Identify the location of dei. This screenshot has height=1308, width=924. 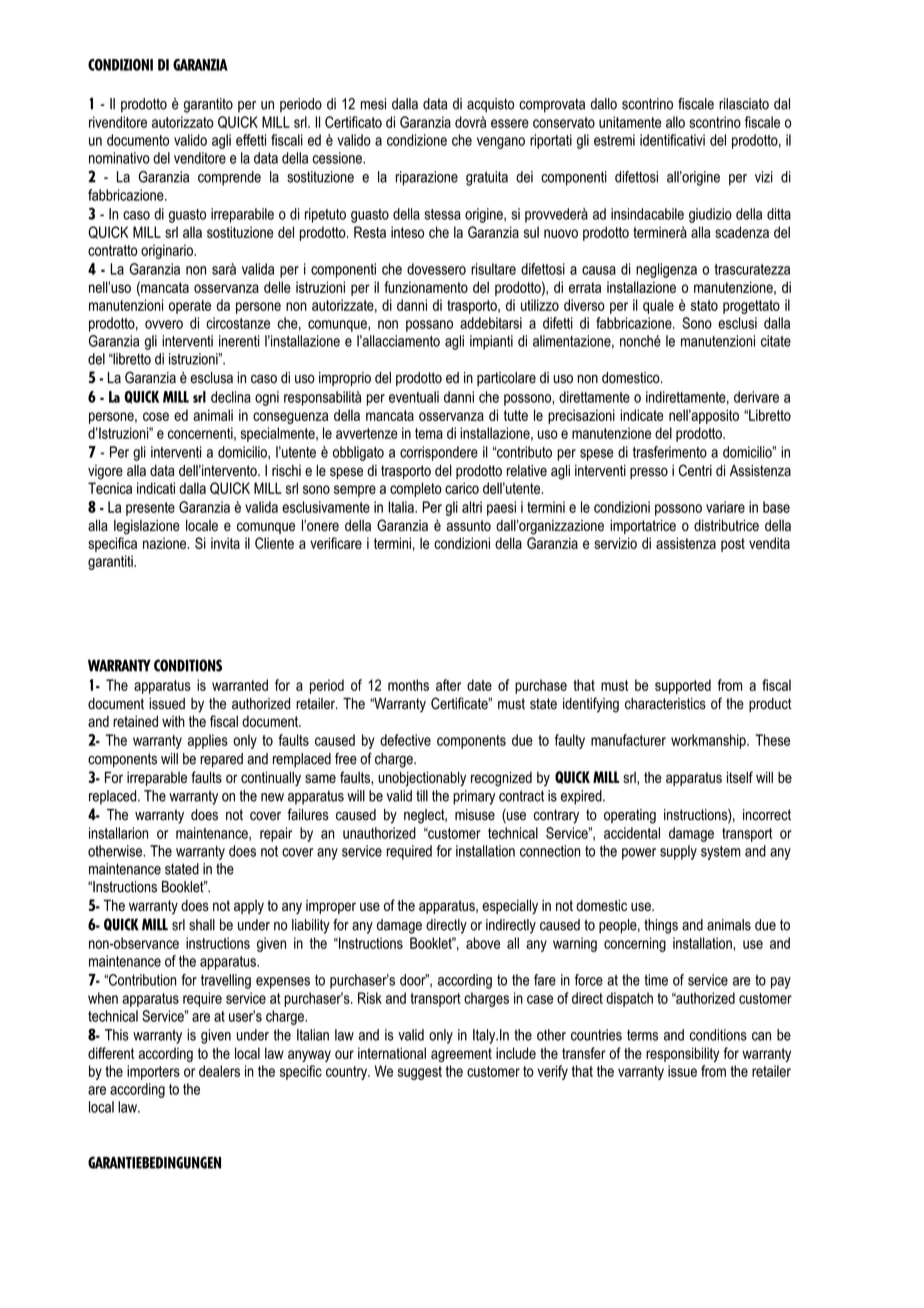
(524, 177).
